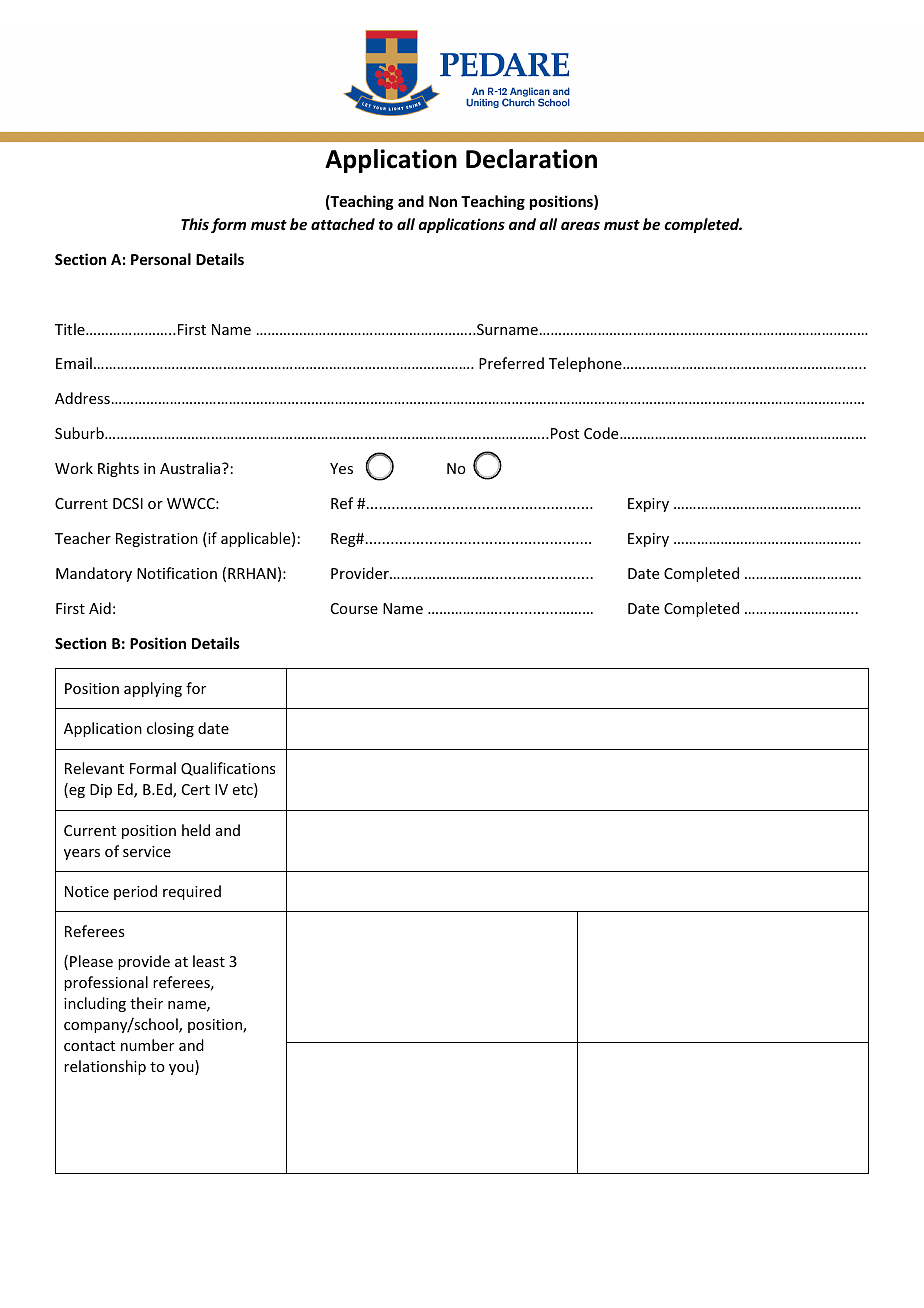  Describe the element at coordinates (531, 159) in the document. I see `Declaration` at that location.
